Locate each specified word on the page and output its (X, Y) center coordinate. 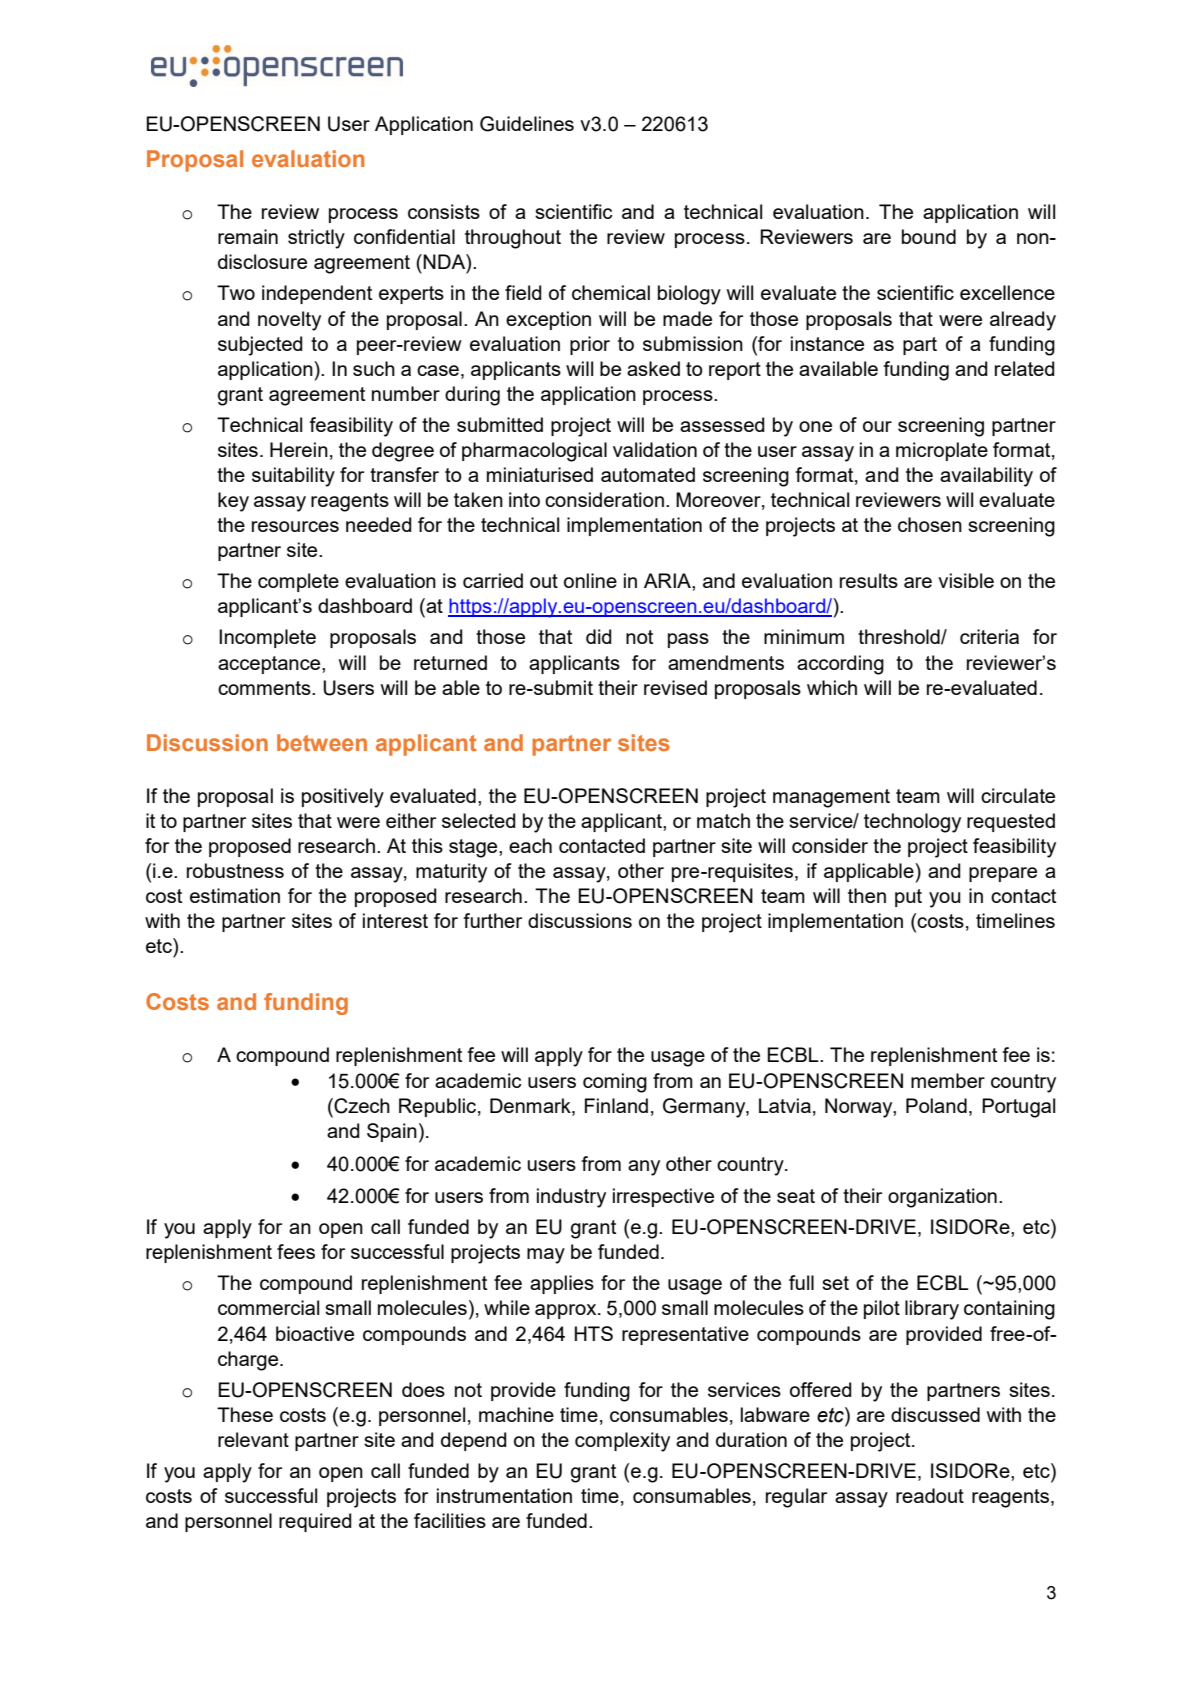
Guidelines (527, 124)
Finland (616, 1105)
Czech (361, 1106)
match (723, 820)
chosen (930, 524)
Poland (936, 1105)
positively (343, 798)
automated (648, 474)
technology (912, 823)
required (315, 1522)
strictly (316, 239)
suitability (293, 477)
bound (929, 236)
